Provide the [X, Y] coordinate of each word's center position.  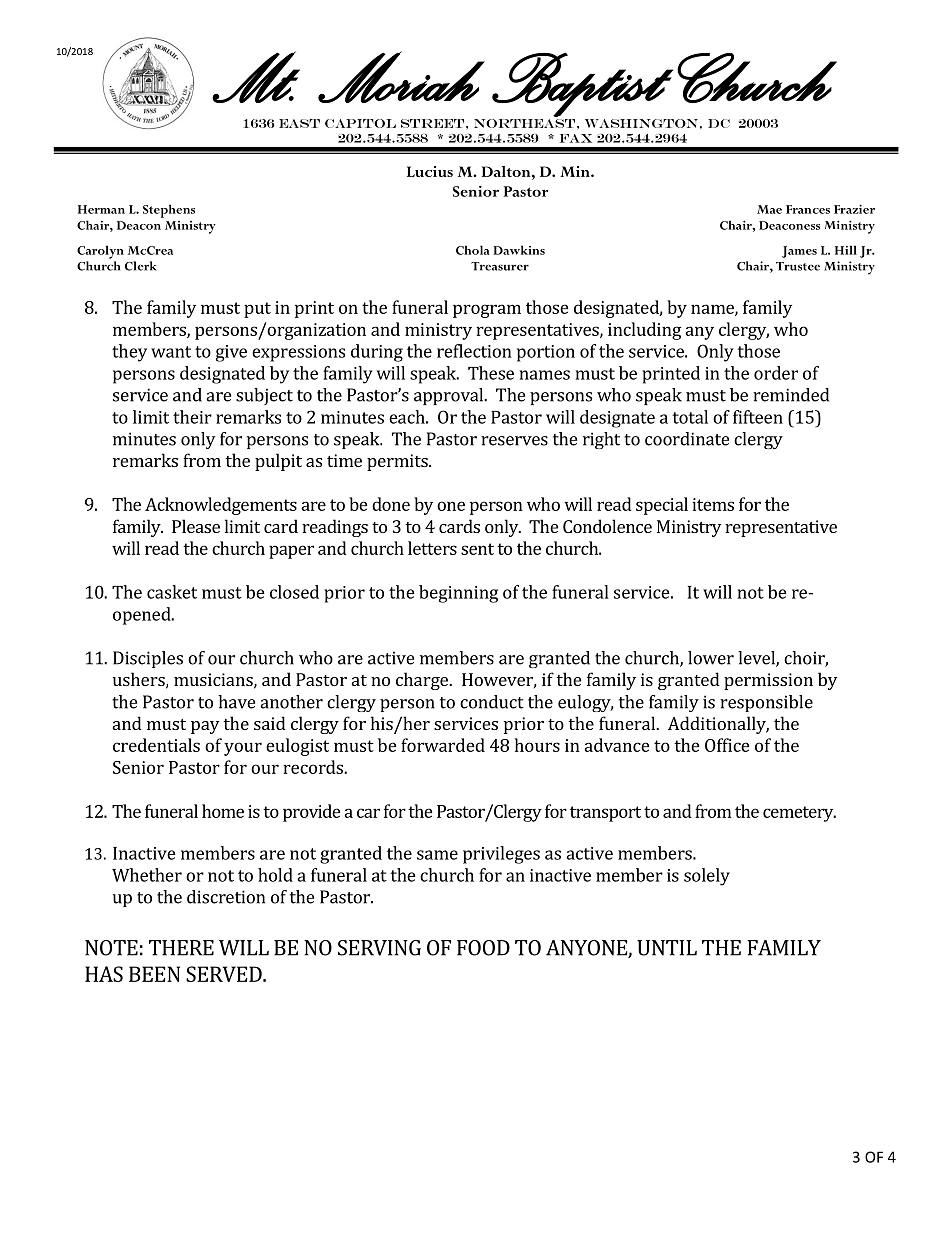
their [192, 417]
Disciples [148, 659]
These [491, 373]
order [776, 373]
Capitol [360, 123]
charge [423, 681]
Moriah [401, 77]
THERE [181, 948]
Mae [769, 209]
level [757, 659]
